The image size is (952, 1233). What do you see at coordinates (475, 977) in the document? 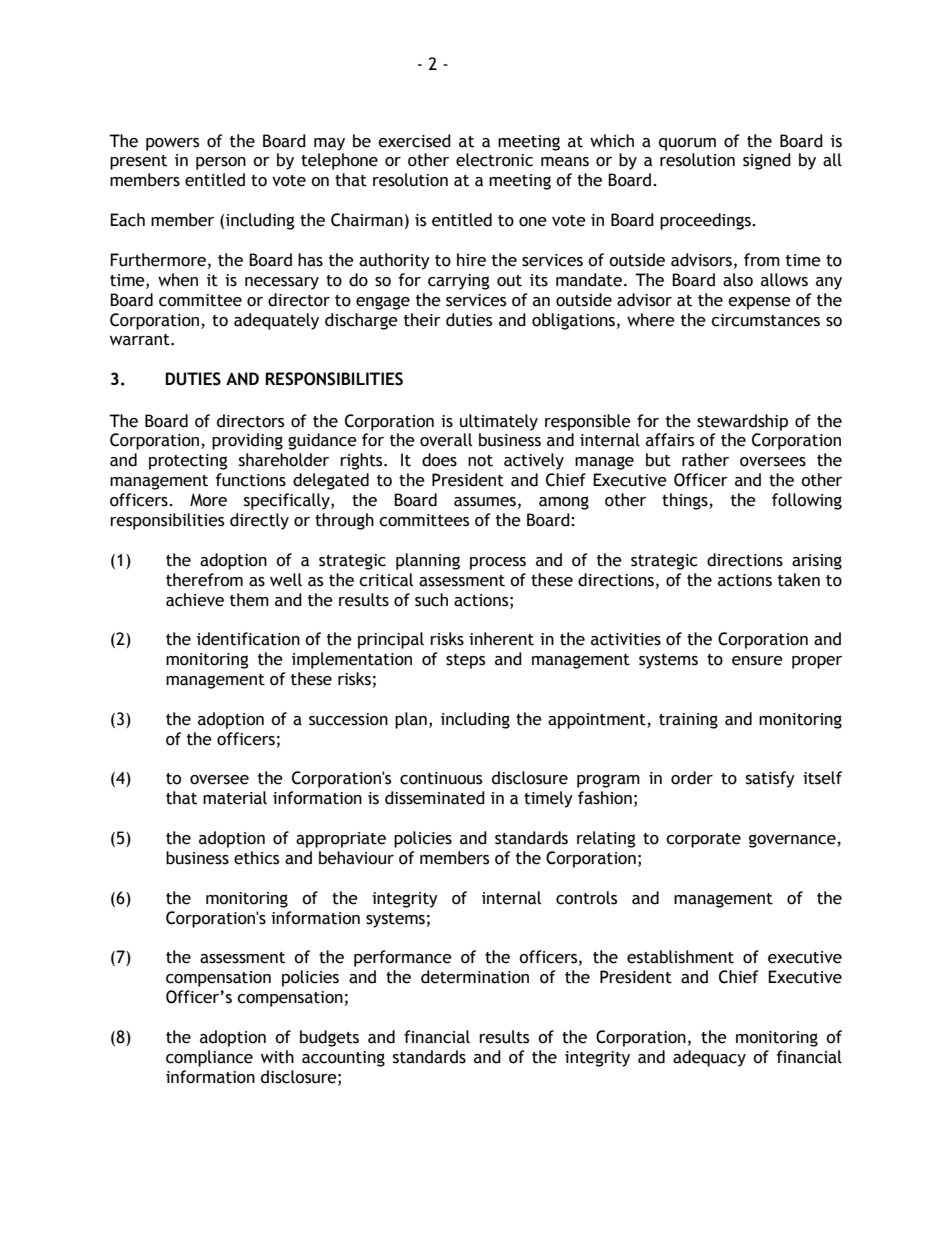
I see `determination` at bounding box center [475, 977].
